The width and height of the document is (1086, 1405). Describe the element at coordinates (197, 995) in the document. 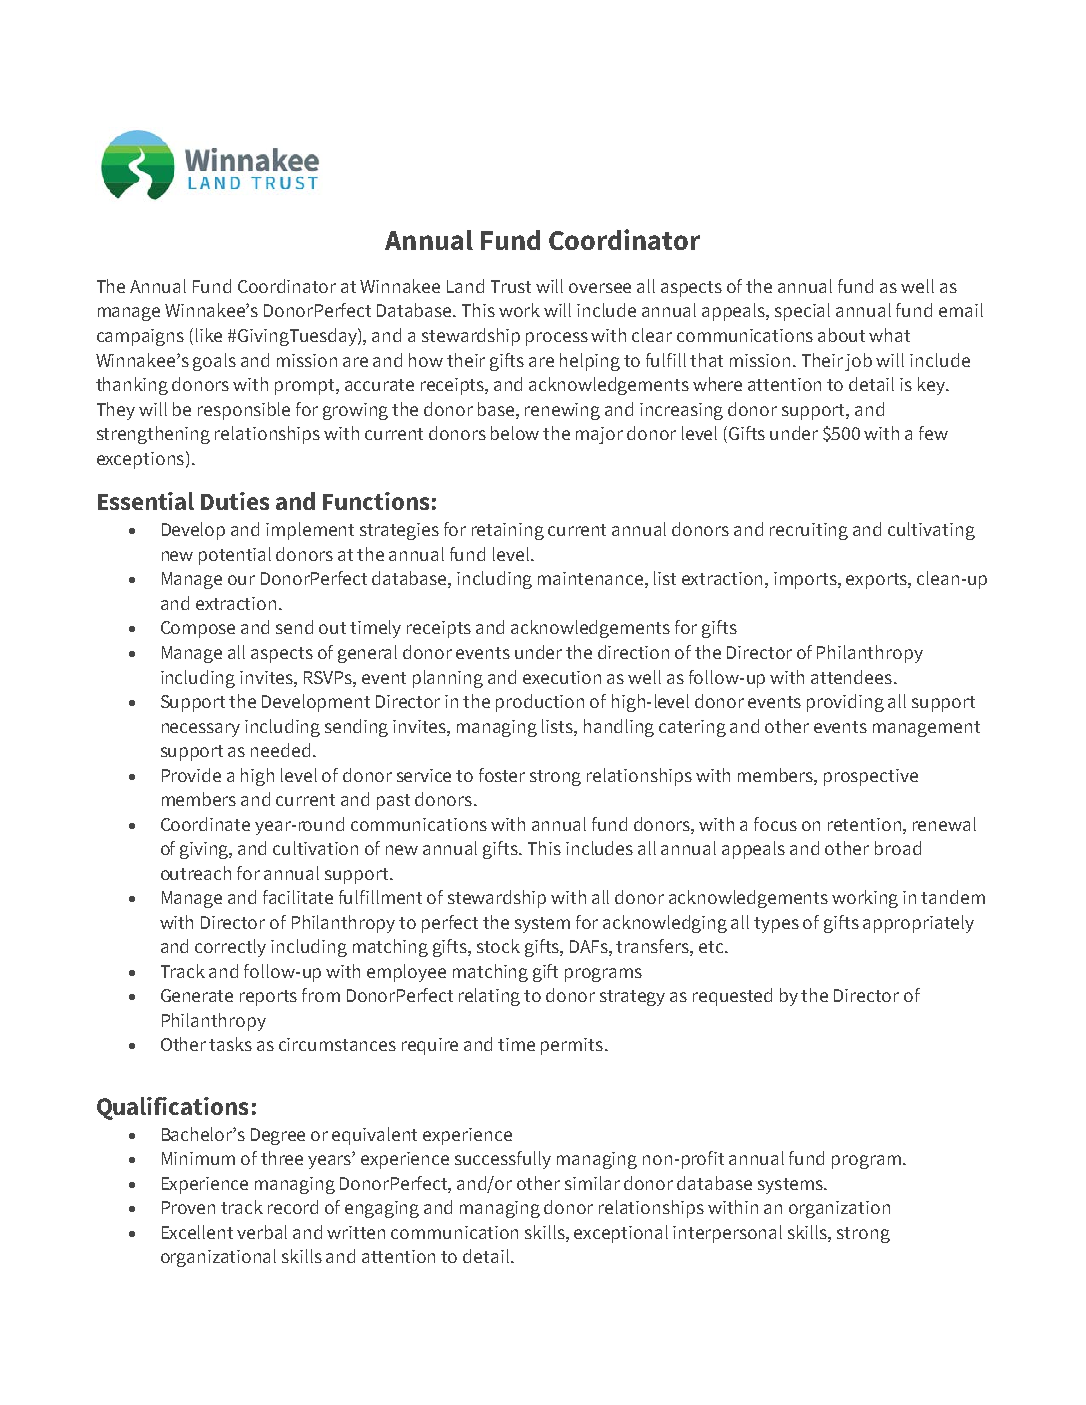

I see `Generate` at that location.
